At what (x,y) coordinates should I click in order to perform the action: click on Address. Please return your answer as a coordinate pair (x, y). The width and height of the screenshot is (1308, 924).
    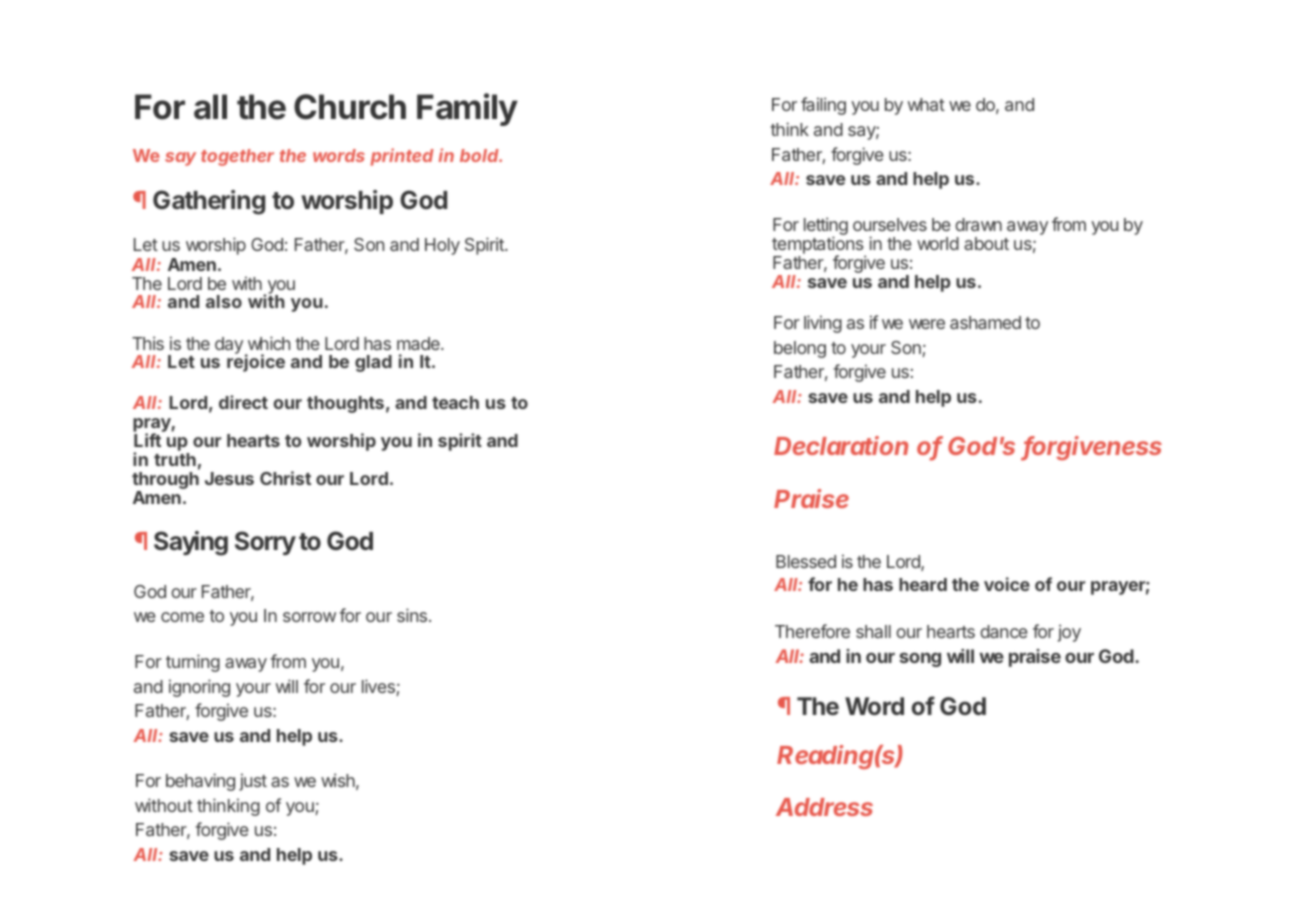
    Looking at the image, I should click on (824, 807).
